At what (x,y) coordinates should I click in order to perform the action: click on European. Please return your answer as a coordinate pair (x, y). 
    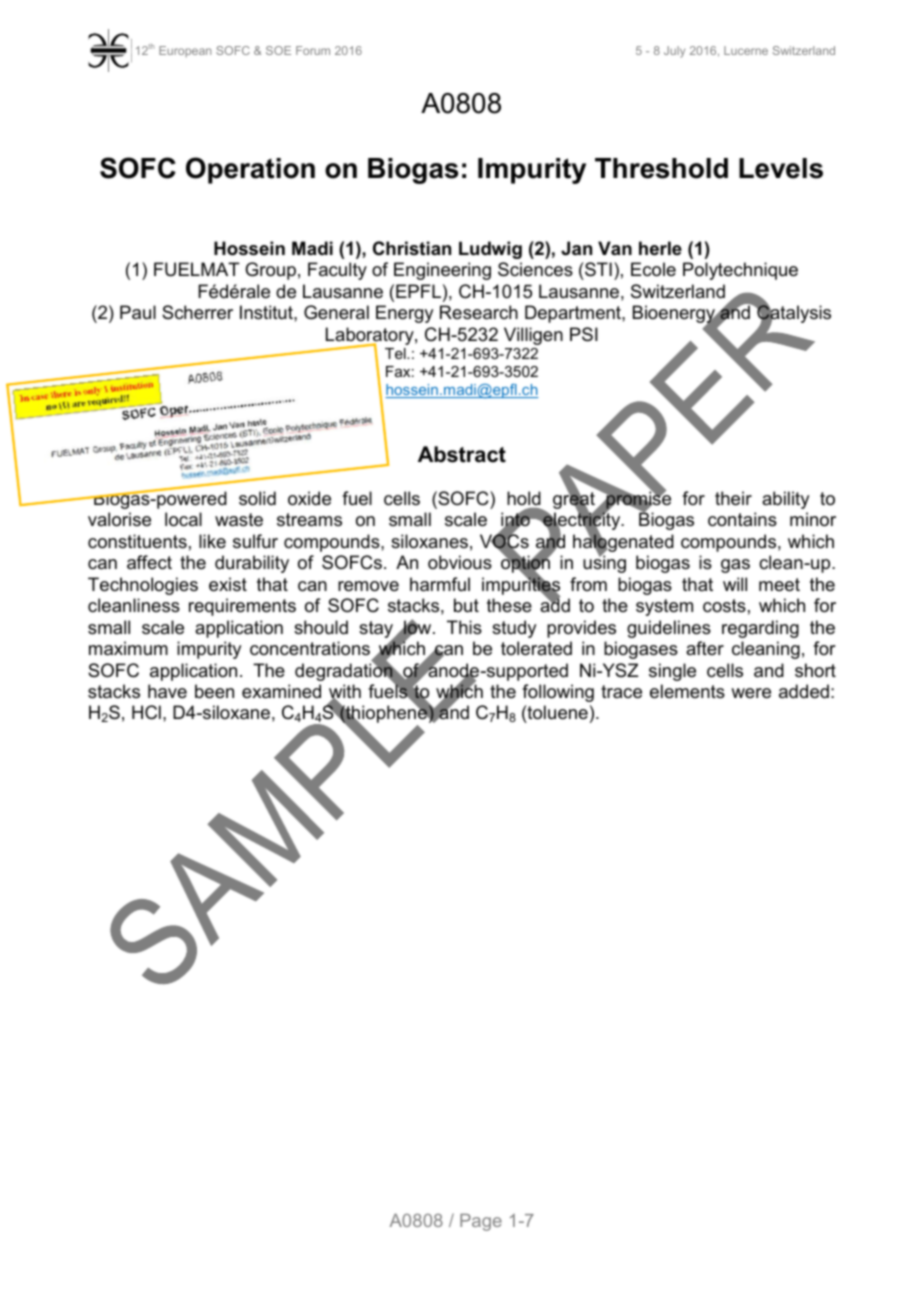
    Looking at the image, I should click on (185, 51).
